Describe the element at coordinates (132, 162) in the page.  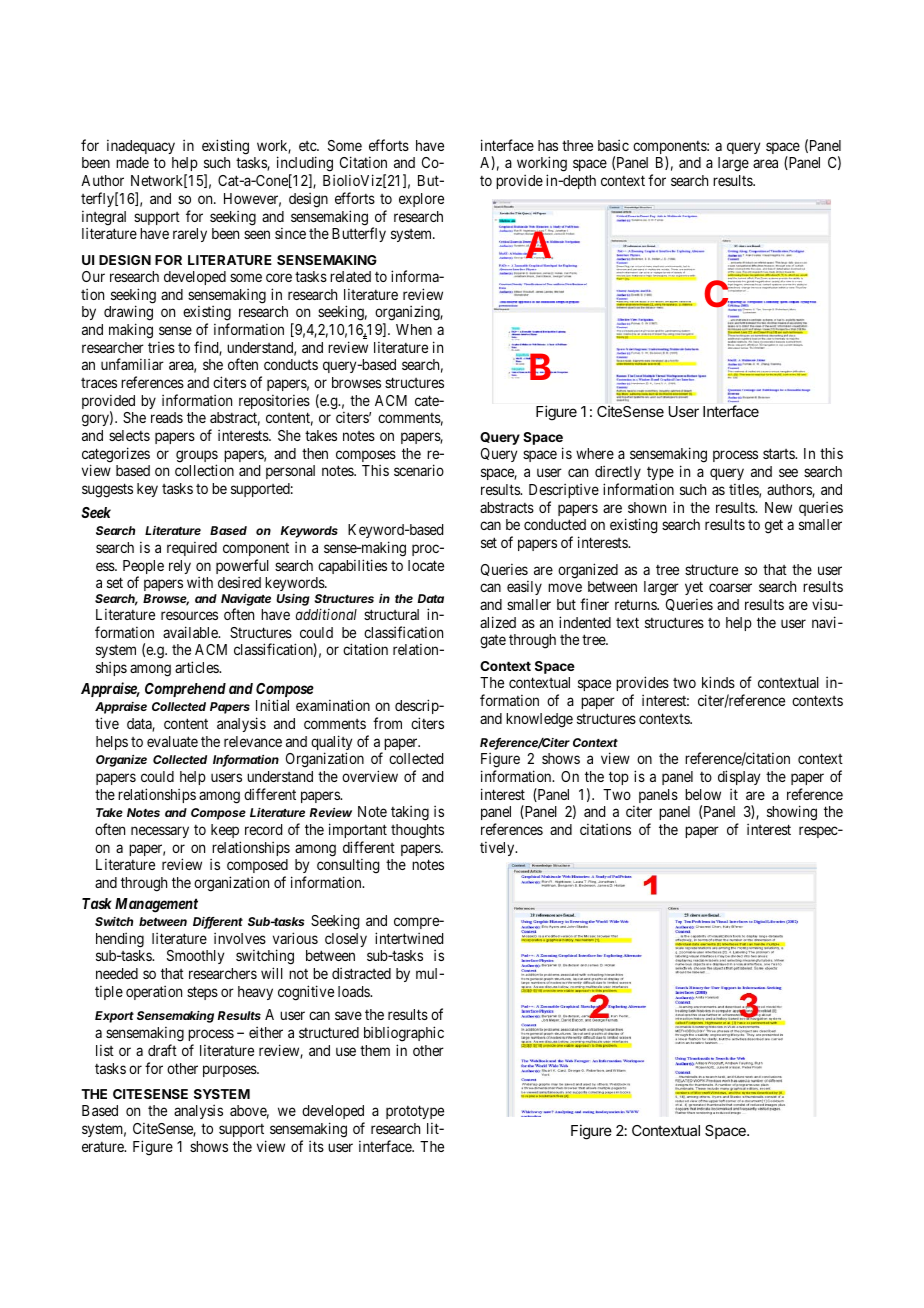
I see `made` at that location.
